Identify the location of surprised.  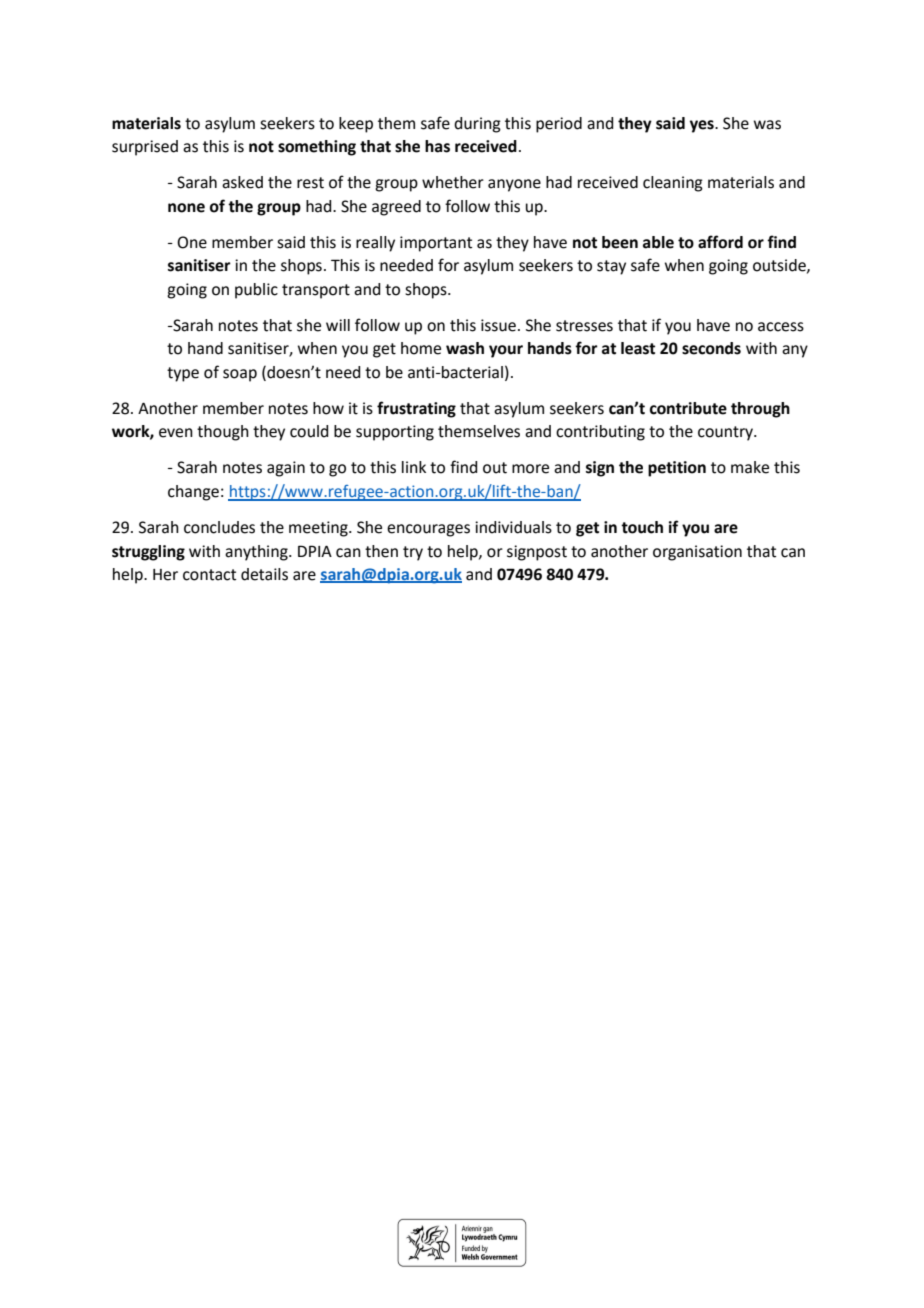
(145, 148).
